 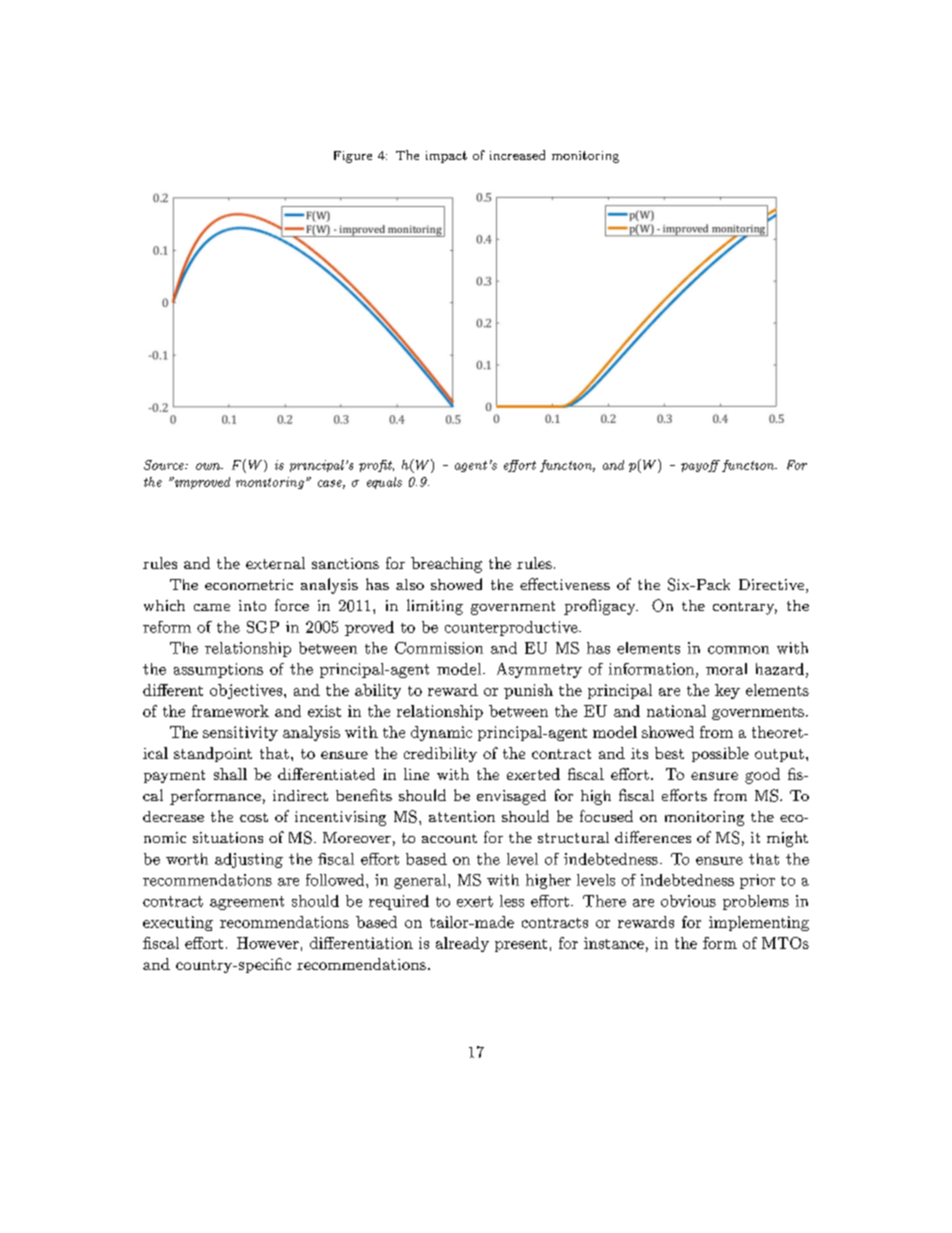 I want to click on breaching, so click(x=446, y=565).
